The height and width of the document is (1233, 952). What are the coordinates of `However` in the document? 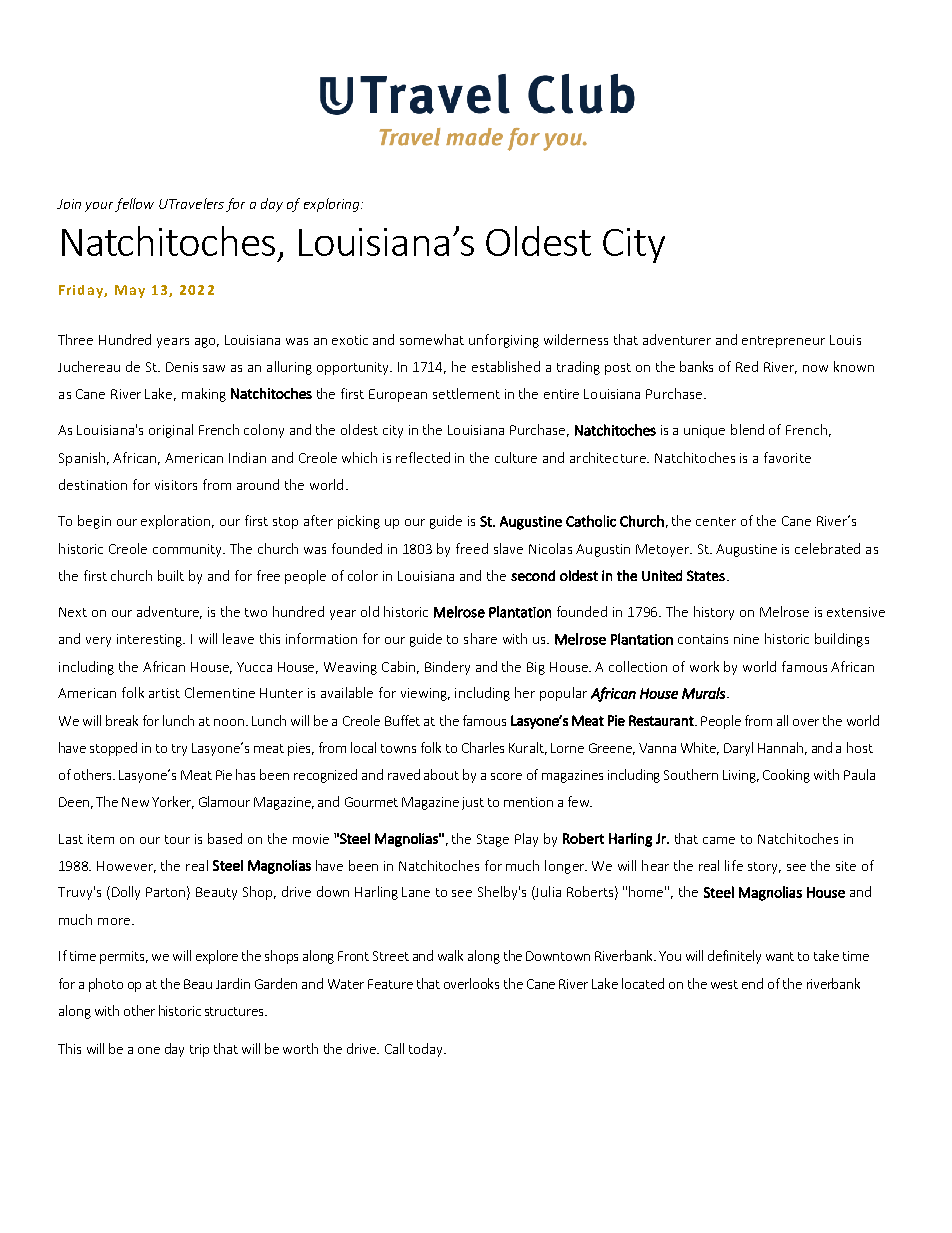 It's located at (126, 867).
